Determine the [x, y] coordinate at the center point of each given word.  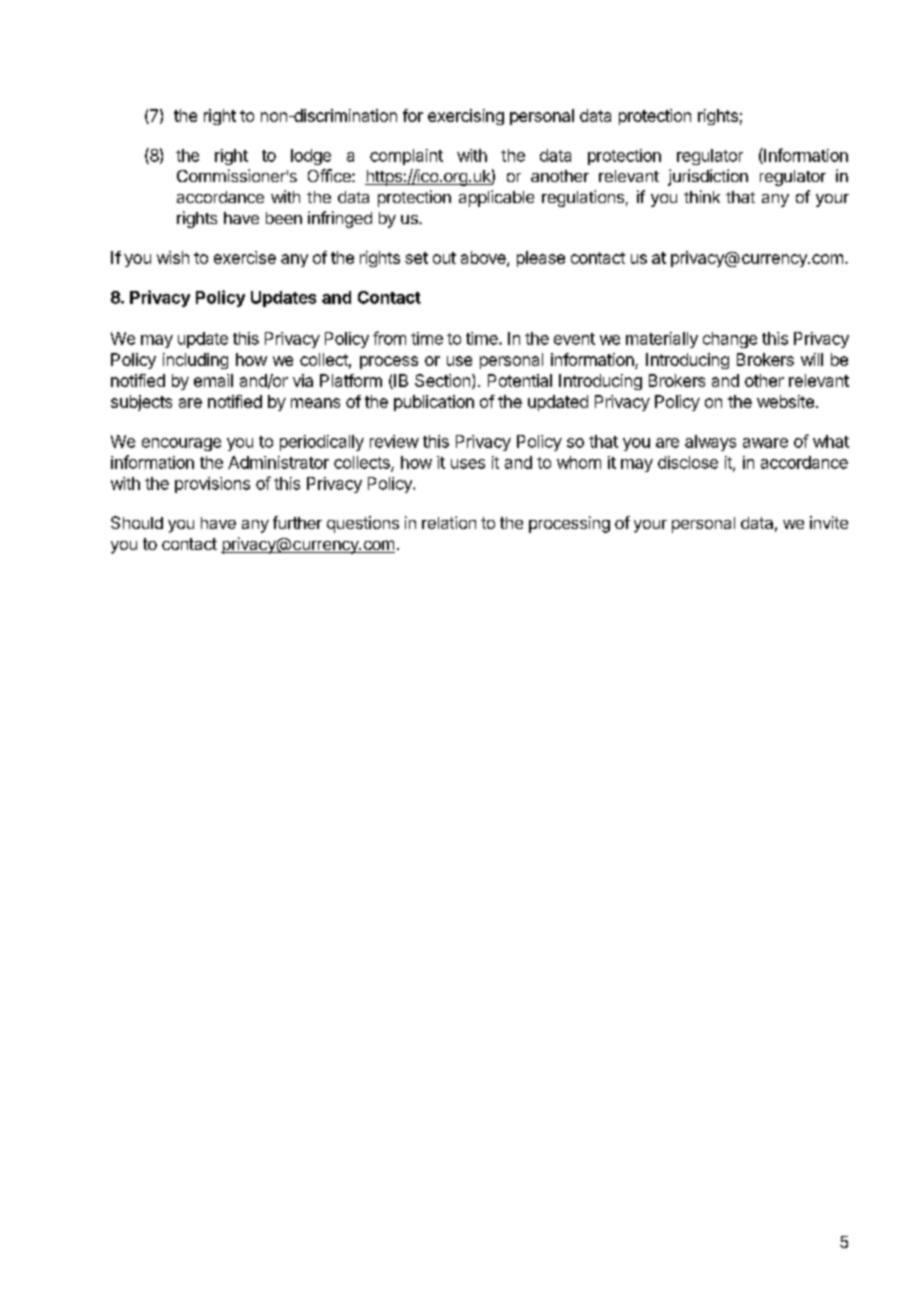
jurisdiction [708, 177]
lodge [311, 157]
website [785, 401]
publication [434, 403]
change [730, 340]
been [284, 218]
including [195, 361]
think [702, 196]
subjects [141, 403]
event [574, 339]
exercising [466, 117]
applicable [496, 198]
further [297, 522]
